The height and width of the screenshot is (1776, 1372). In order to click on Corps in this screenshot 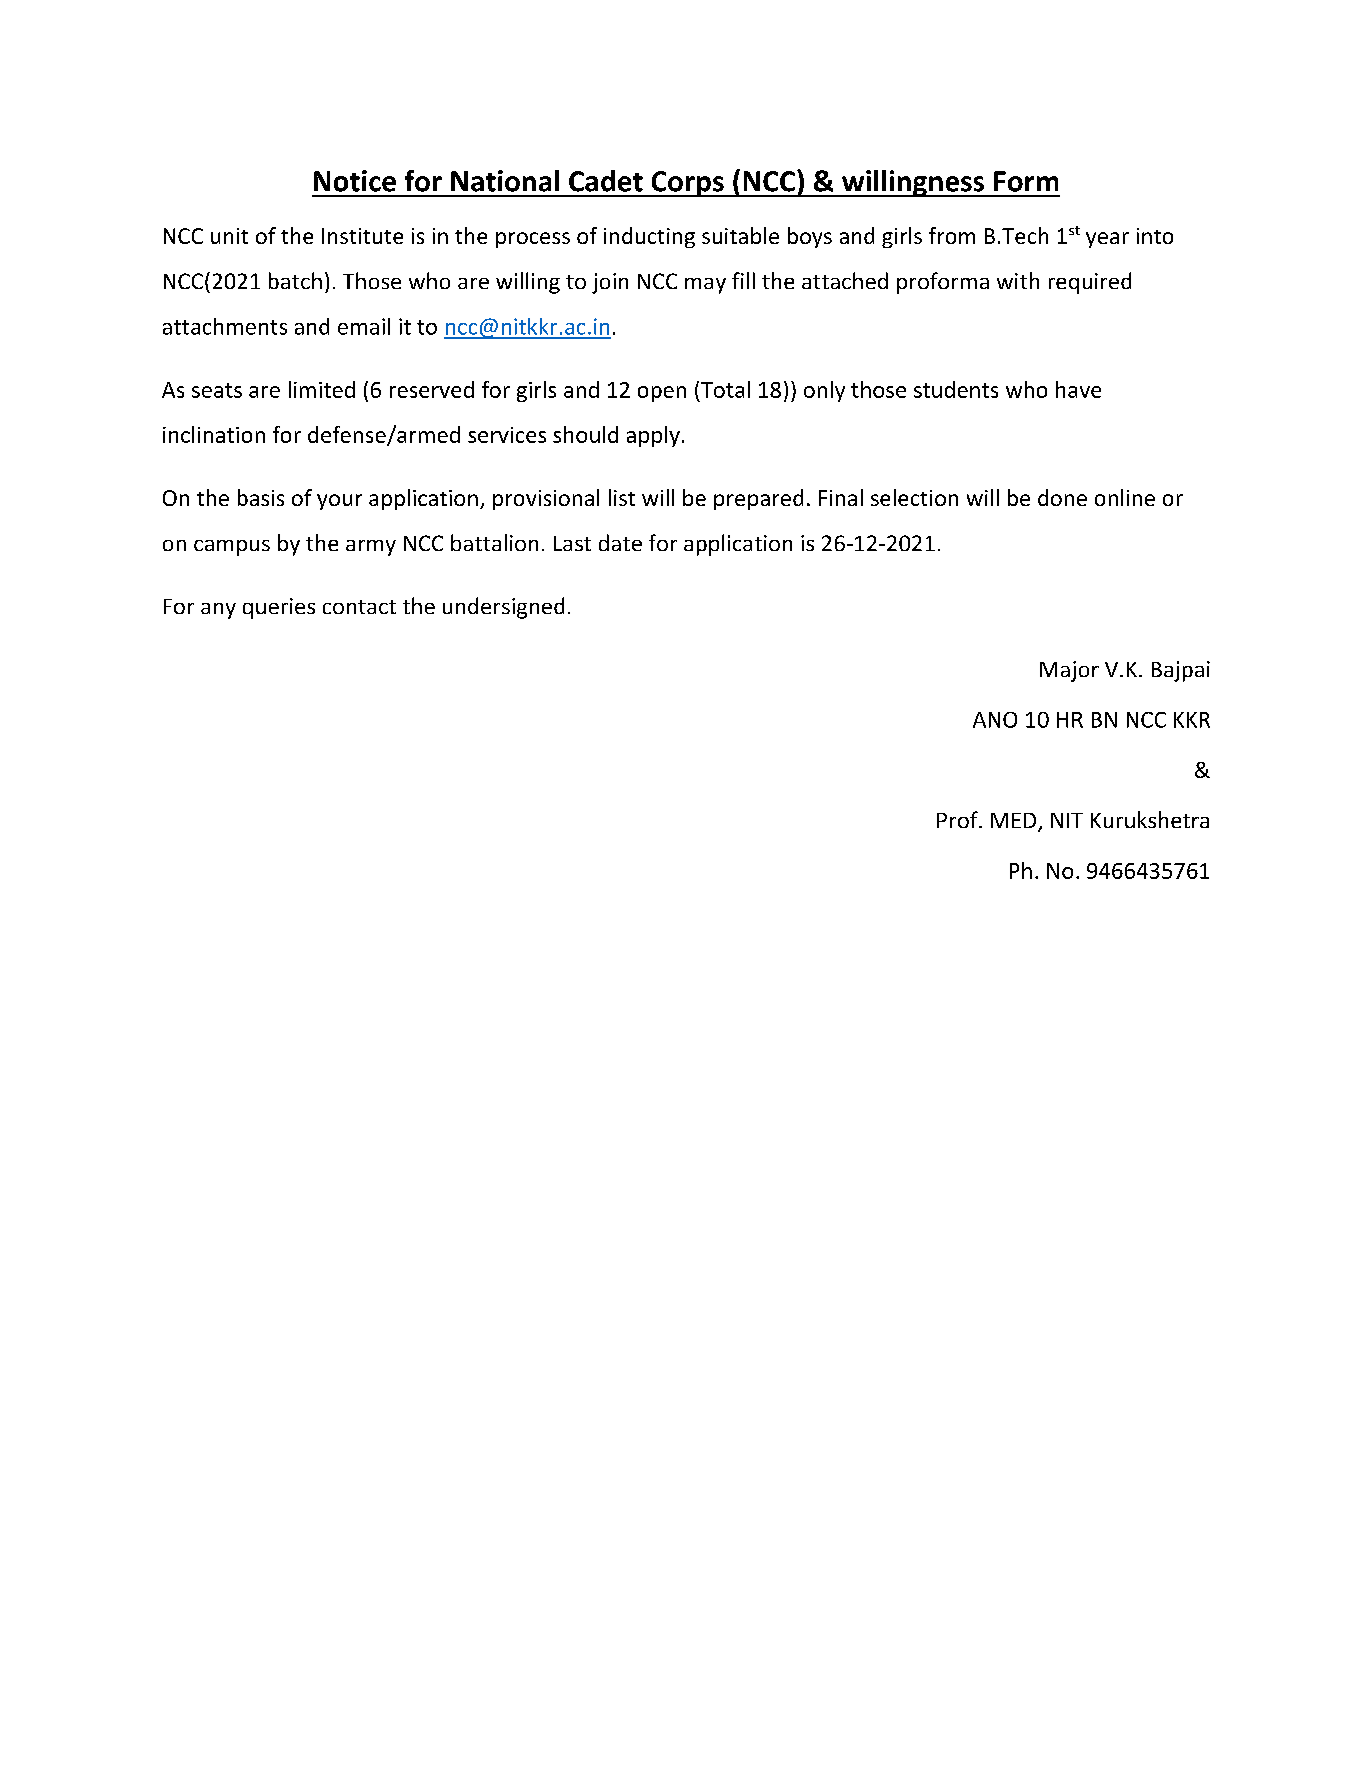, I will do `click(687, 184)`.
